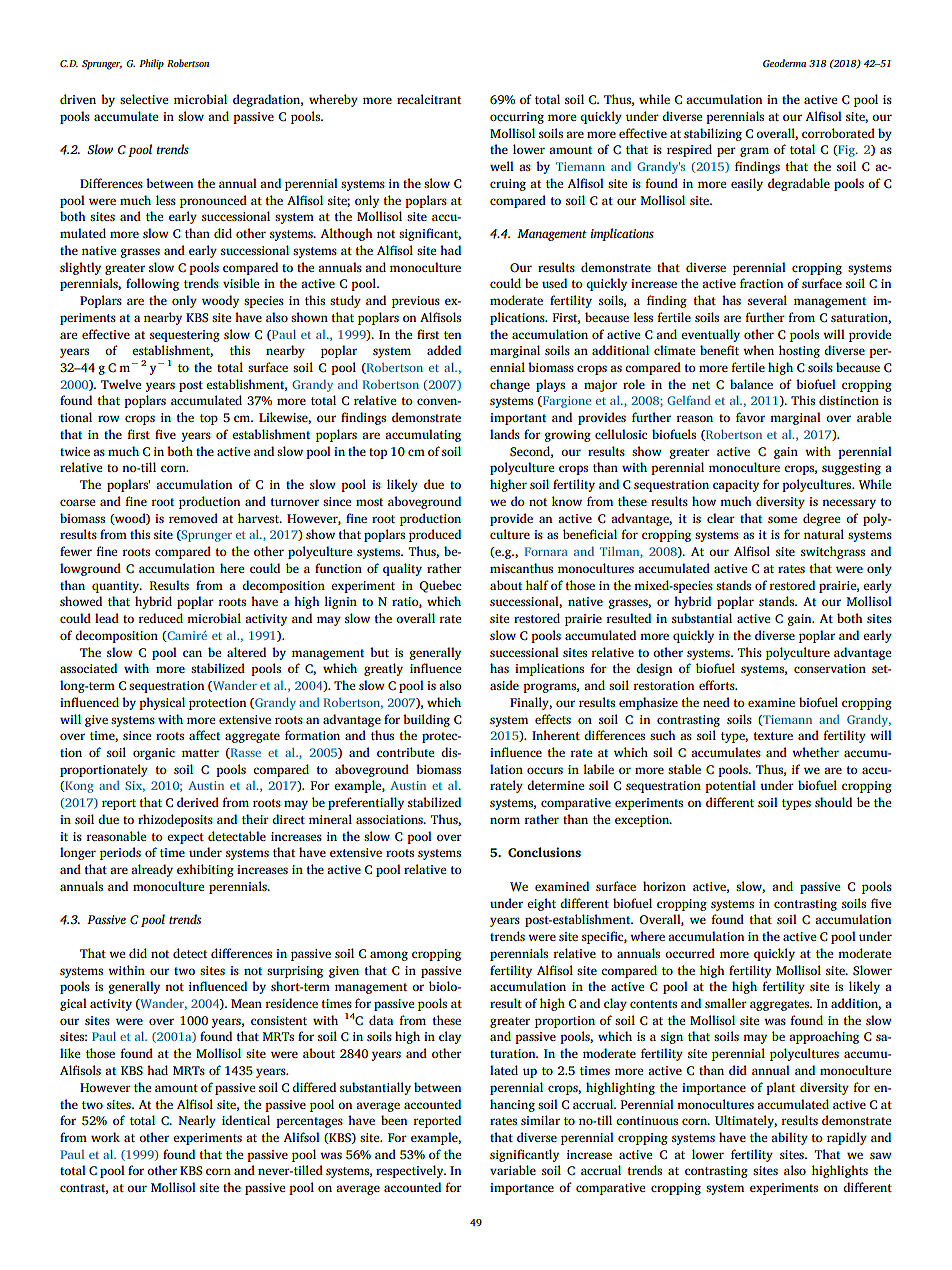 This page has height=1270, width=952. Describe the element at coordinates (713, 134) in the page. I see `stabilizing` at that location.
